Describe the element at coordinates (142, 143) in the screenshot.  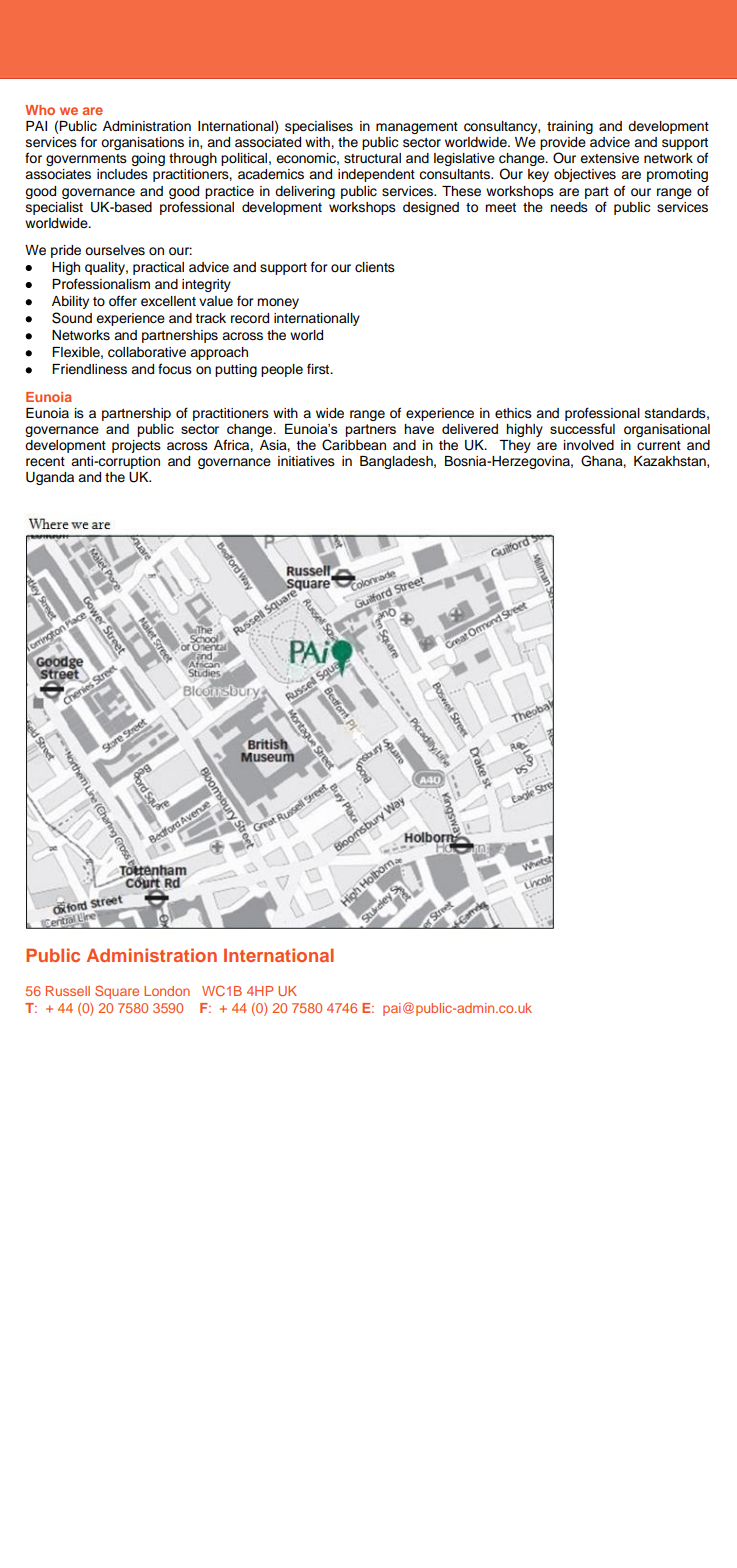
I see `organisations` at that location.
